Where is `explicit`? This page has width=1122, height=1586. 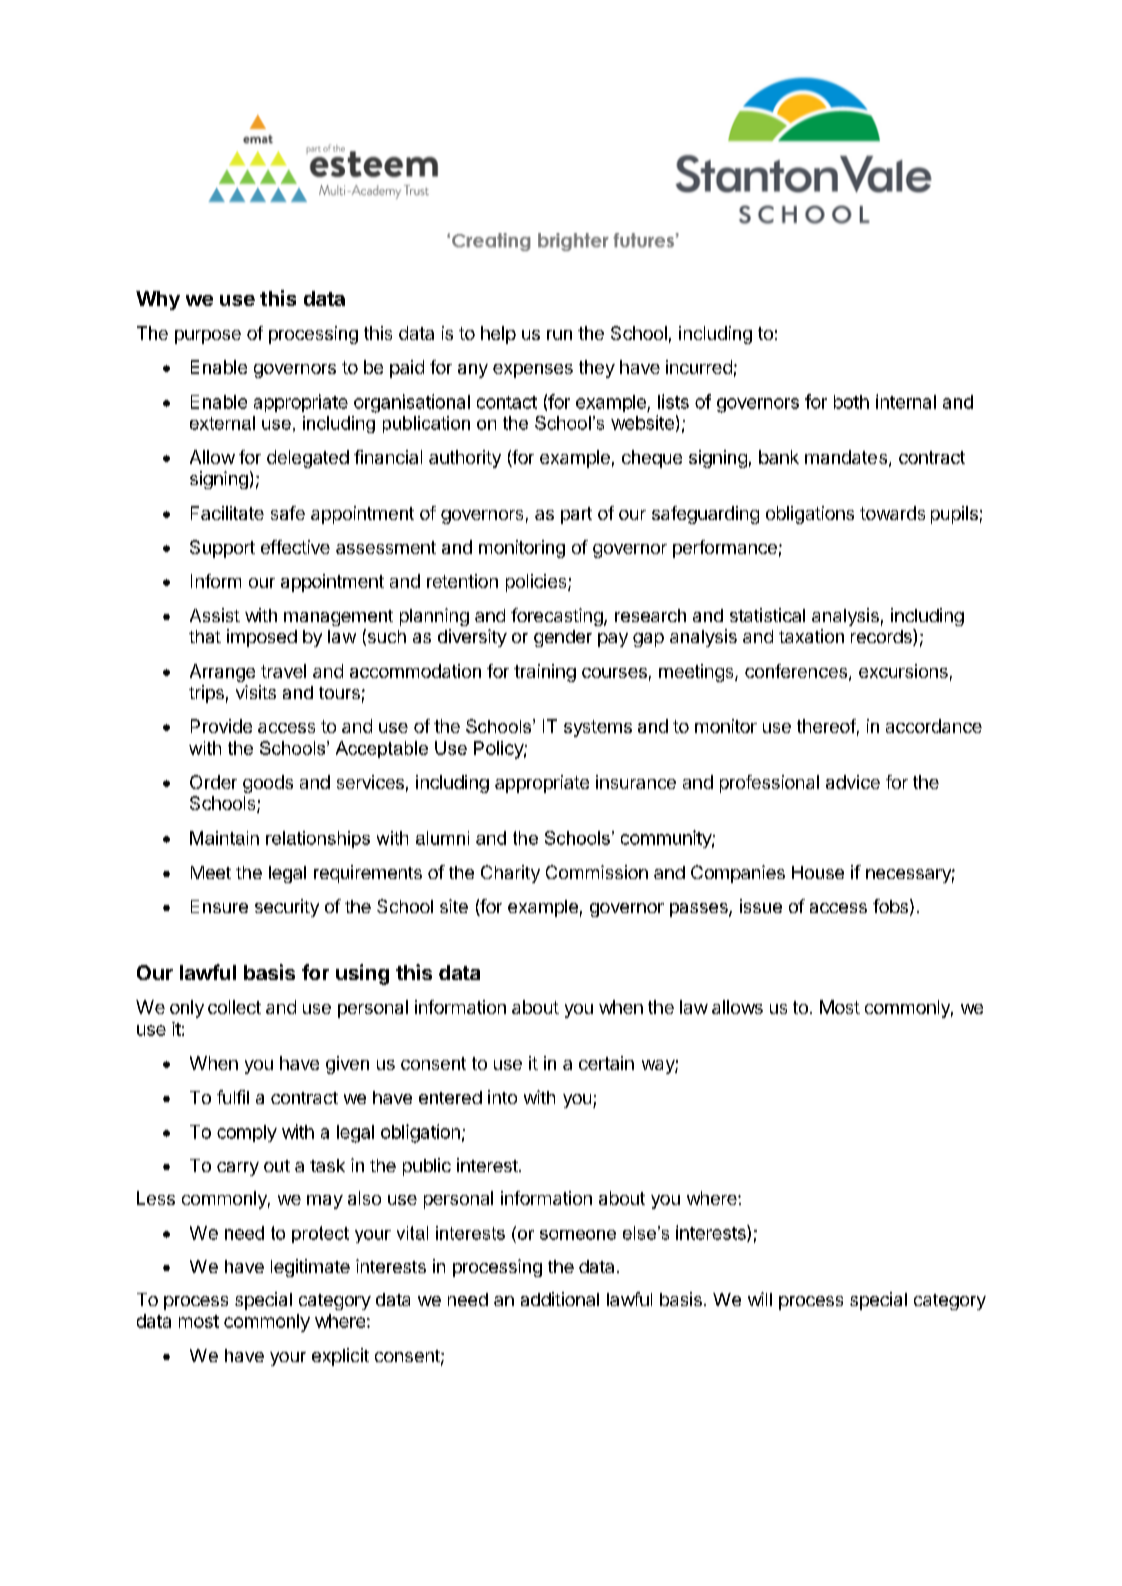
explicit is located at coordinates (340, 1357).
